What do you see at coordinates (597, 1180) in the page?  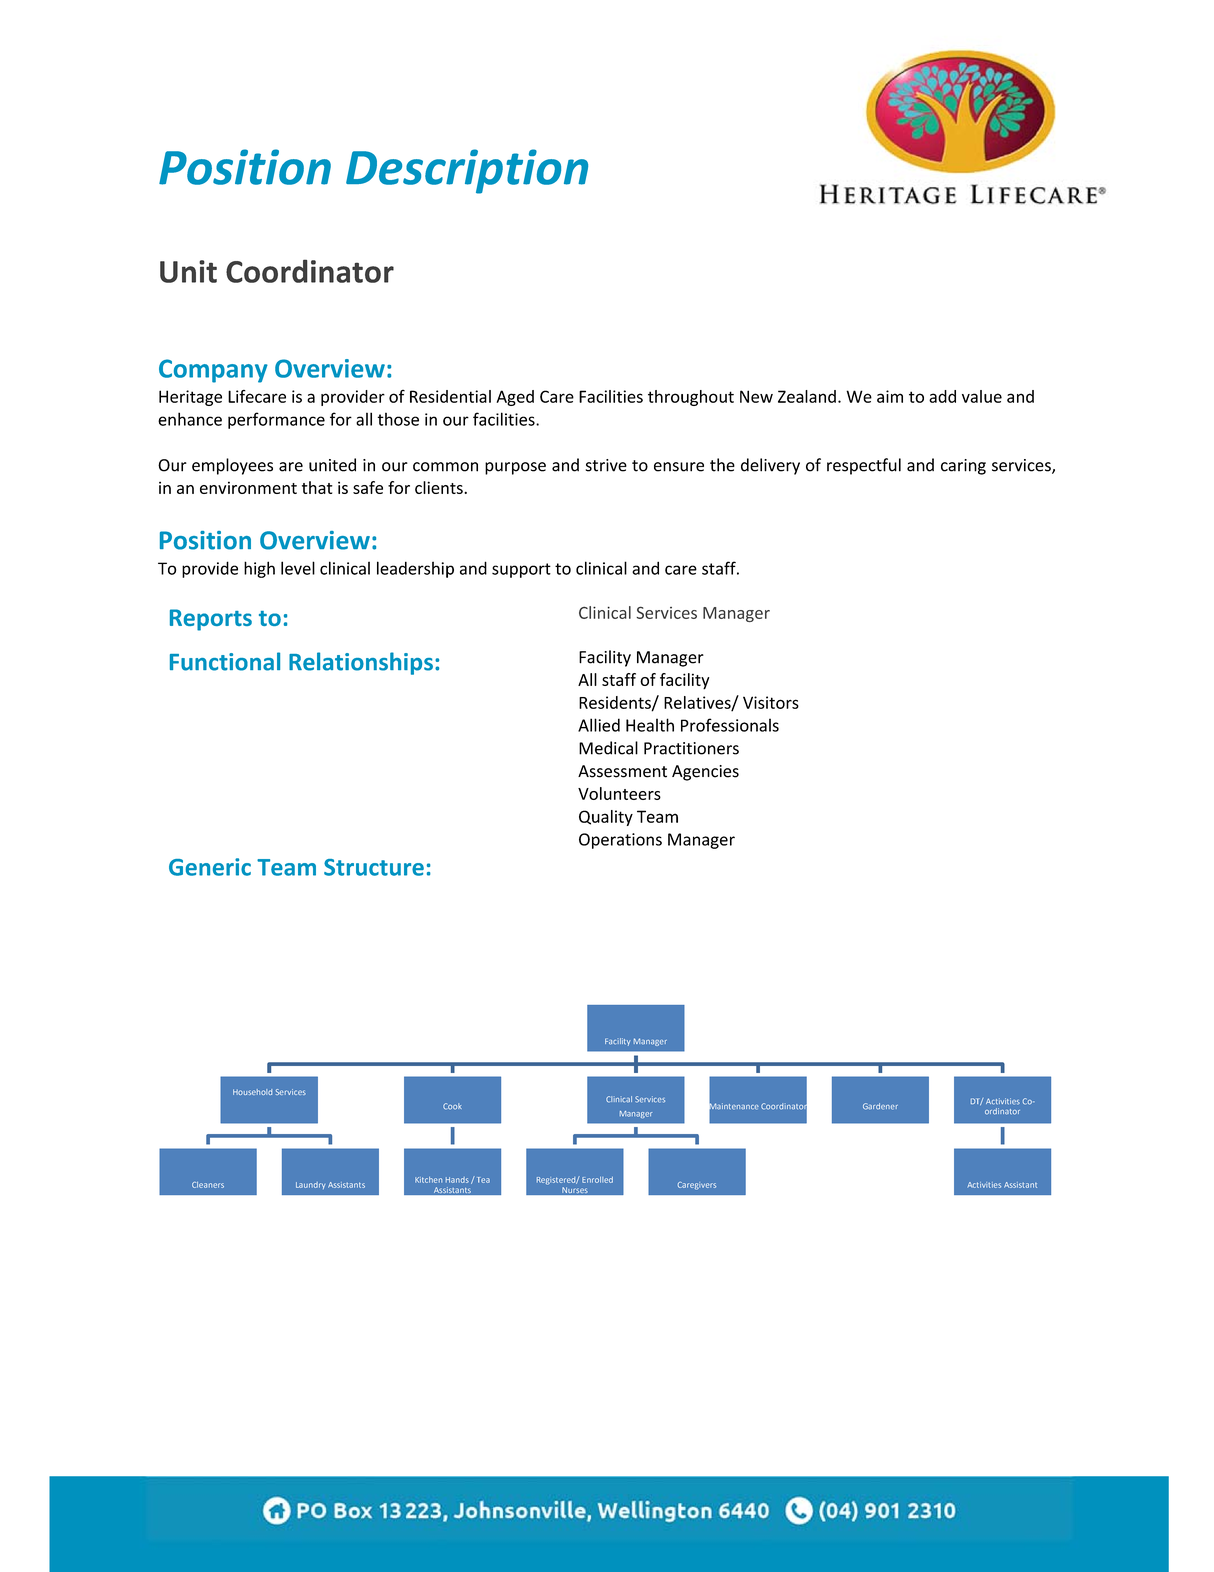 I see `Enrolled` at bounding box center [597, 1180].
